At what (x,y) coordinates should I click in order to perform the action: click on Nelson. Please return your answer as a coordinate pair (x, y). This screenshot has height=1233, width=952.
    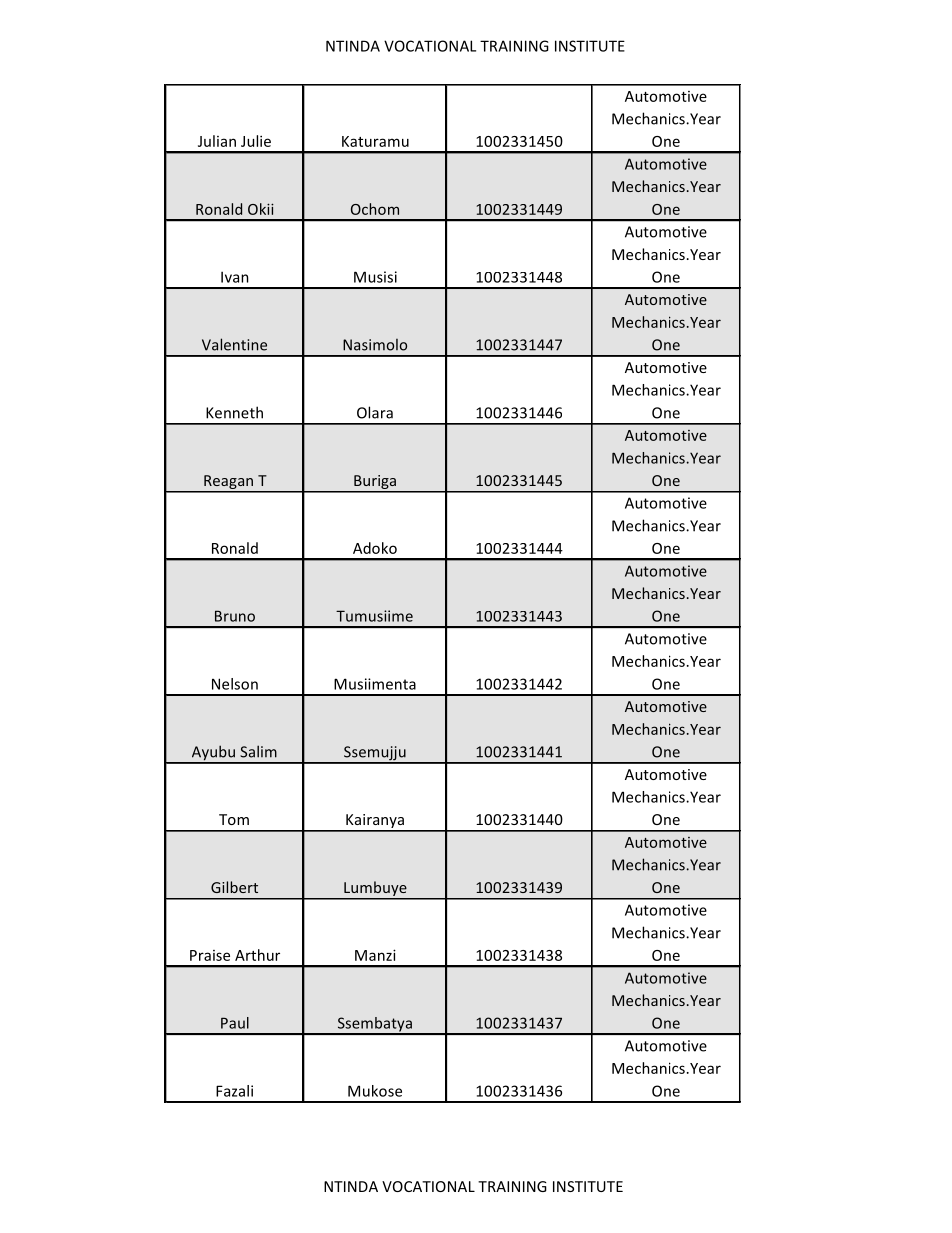
    Looking at the image, I should click on (235, 684).
